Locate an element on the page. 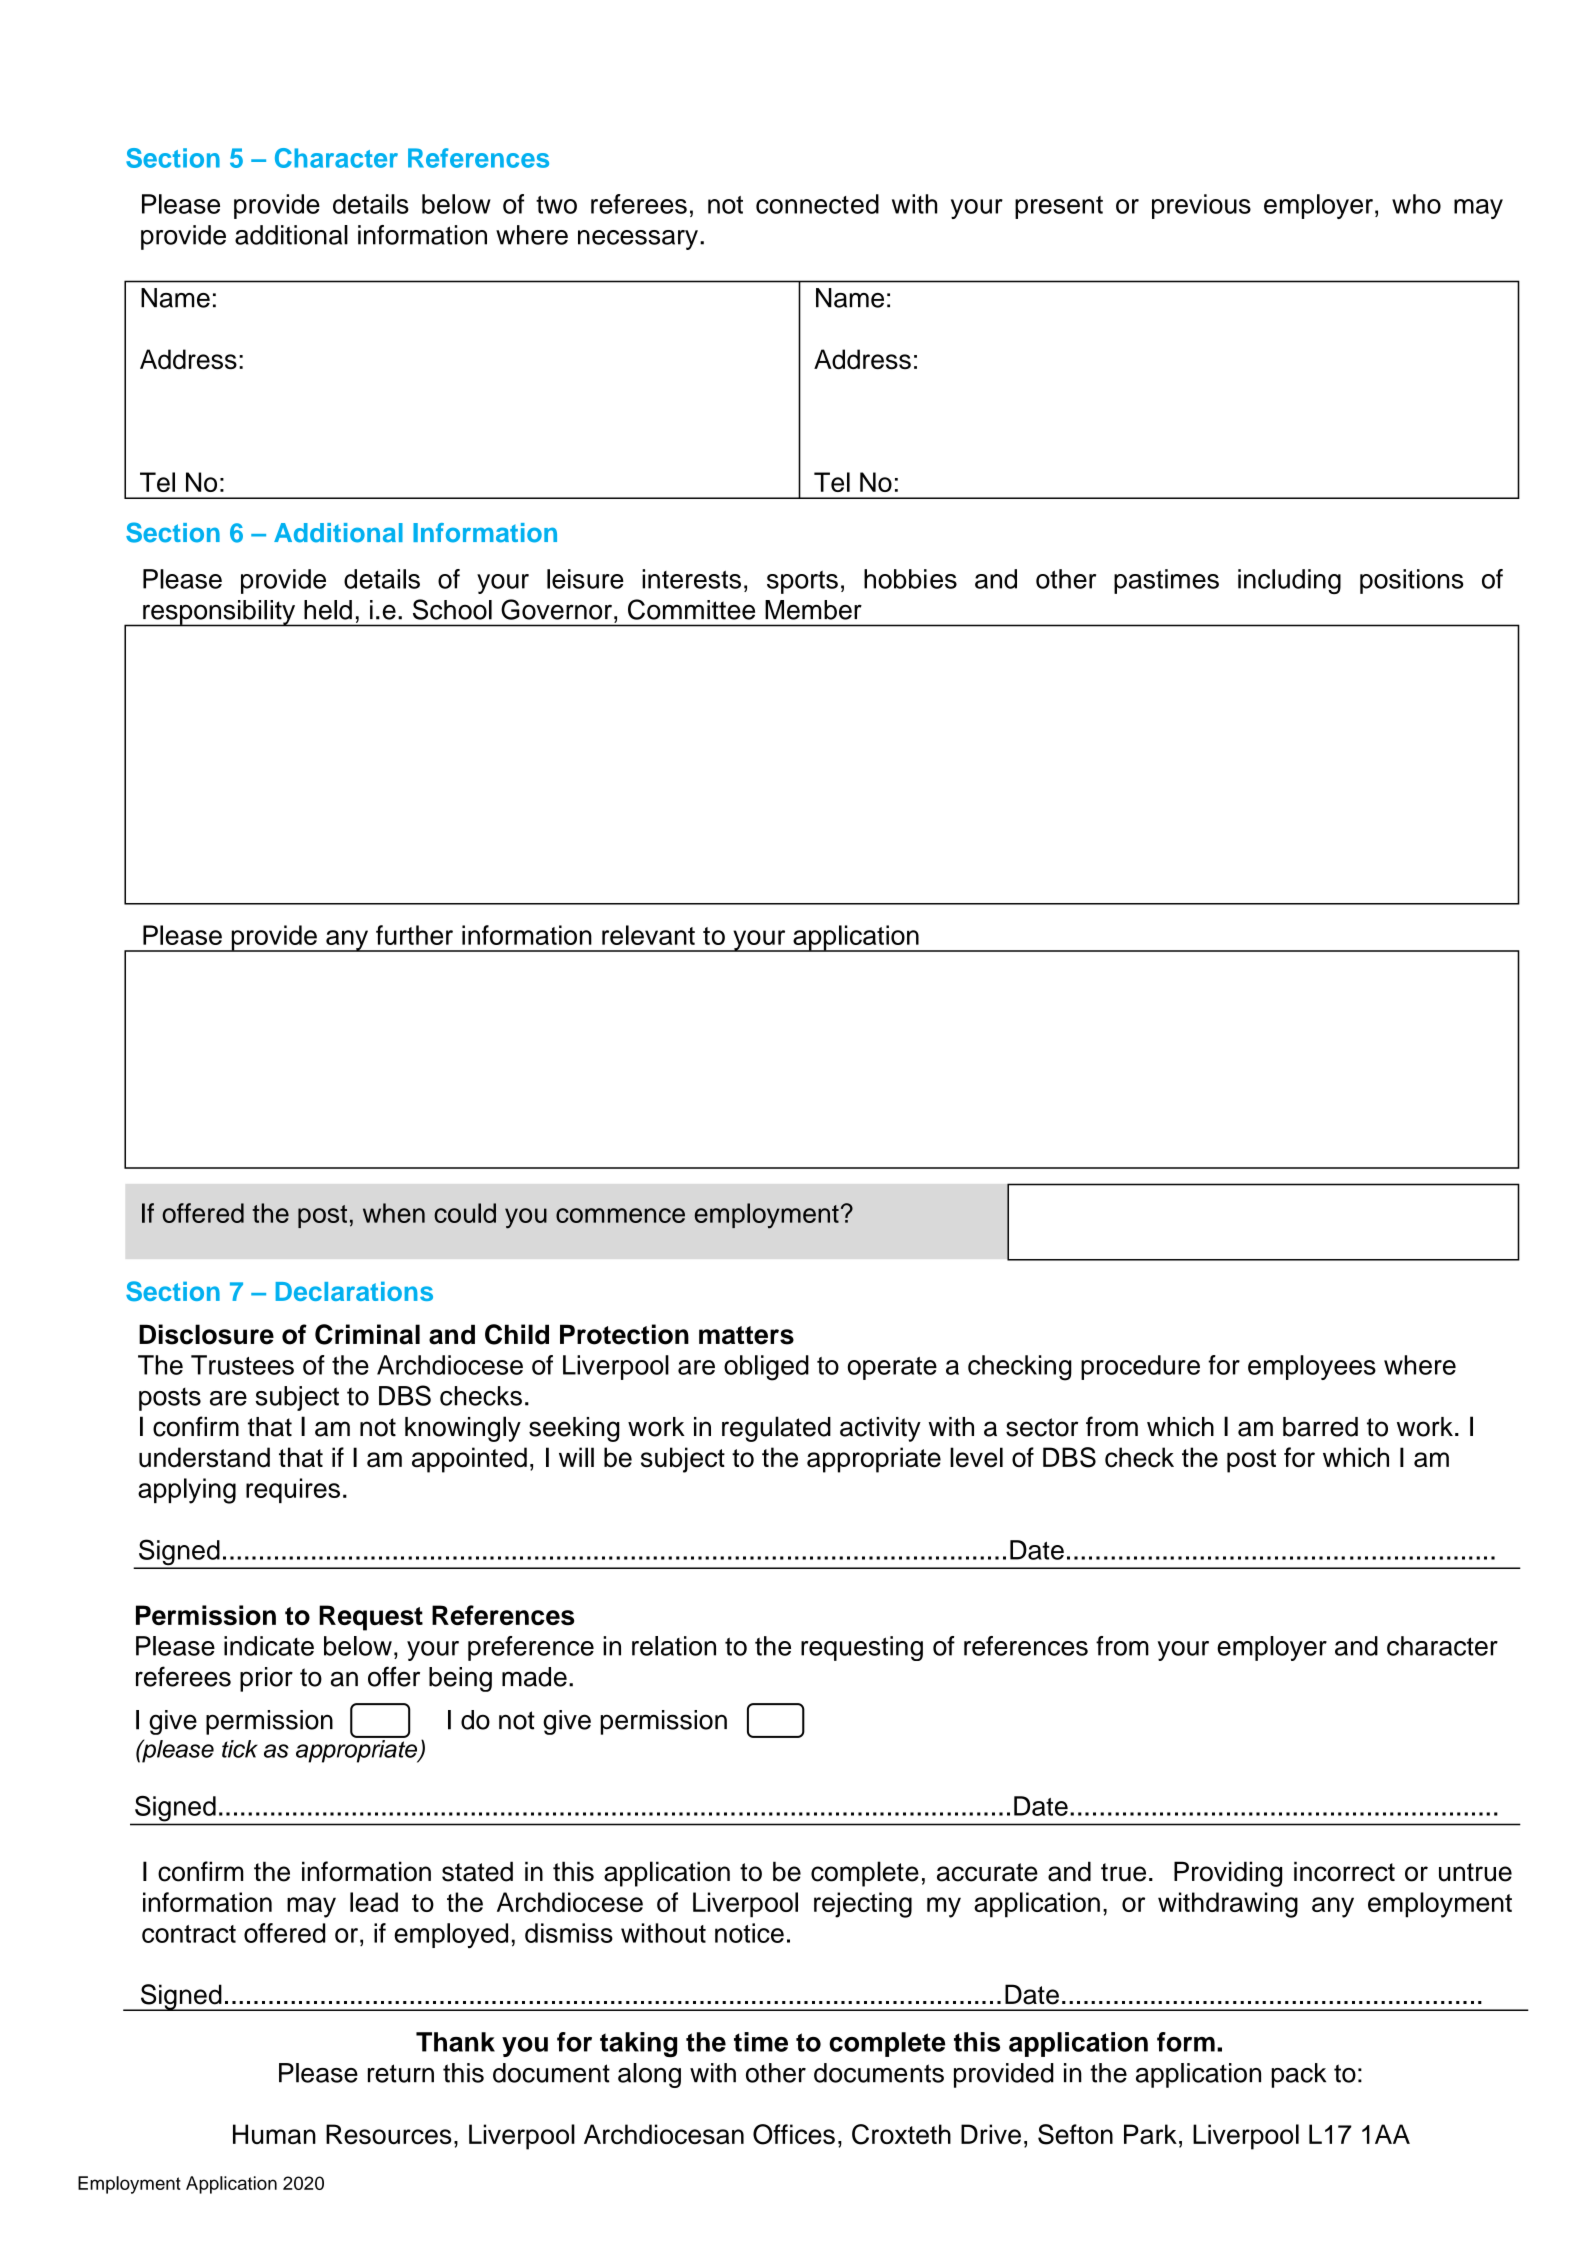 The height and width of the page is (2251, 1593). connected is located at coordinates (817, 204).
